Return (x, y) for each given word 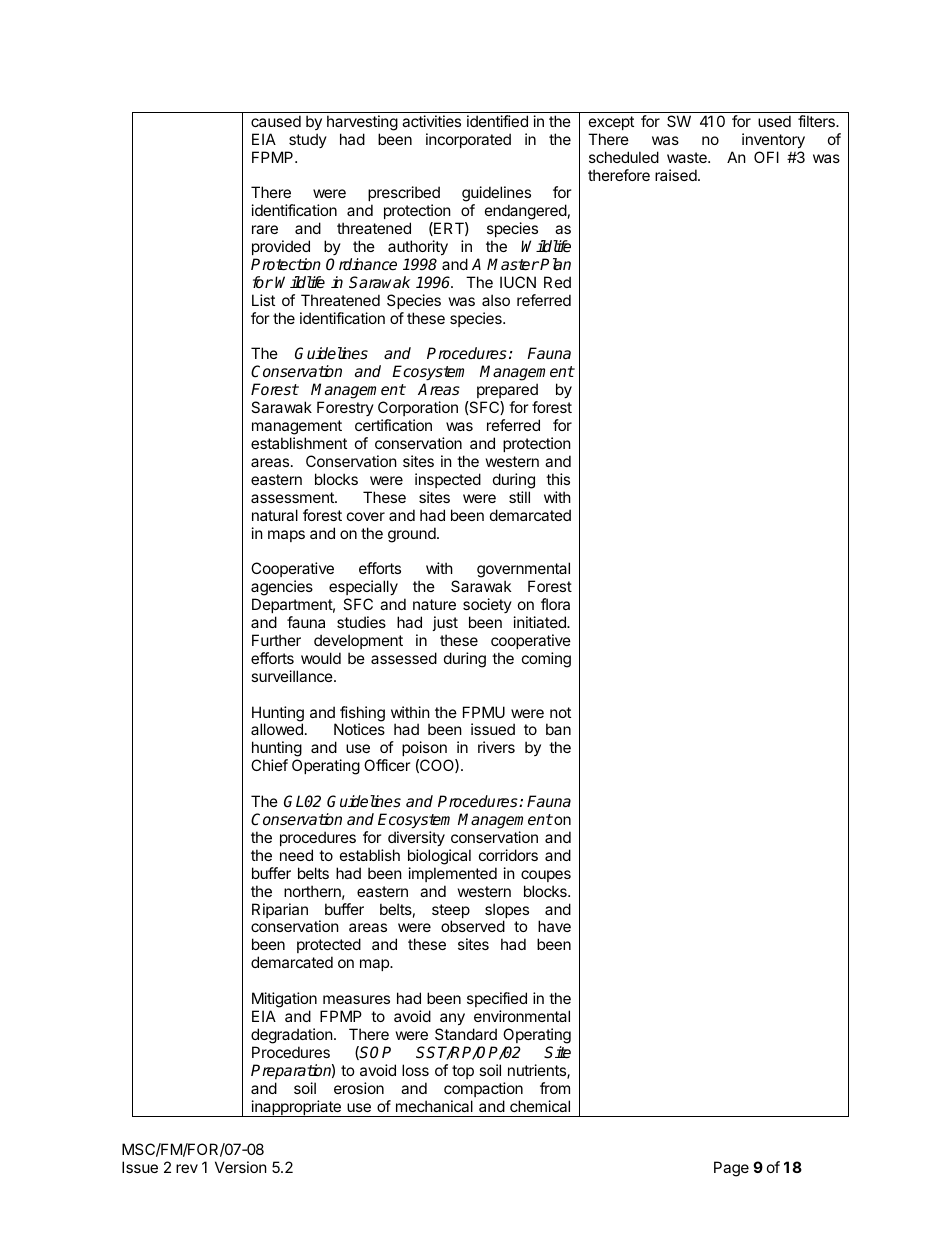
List (263, 300)
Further (276, 640)
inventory (773, 140)
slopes (507, 912)
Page (731, 1169)
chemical (540, 1106)
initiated (541, 622)
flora (555, 604)
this (558, 479)
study (308, 140)
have (554, 926)
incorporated (468, 140)
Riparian (280, 910)
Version (241, 1167)
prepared (507, 390)
